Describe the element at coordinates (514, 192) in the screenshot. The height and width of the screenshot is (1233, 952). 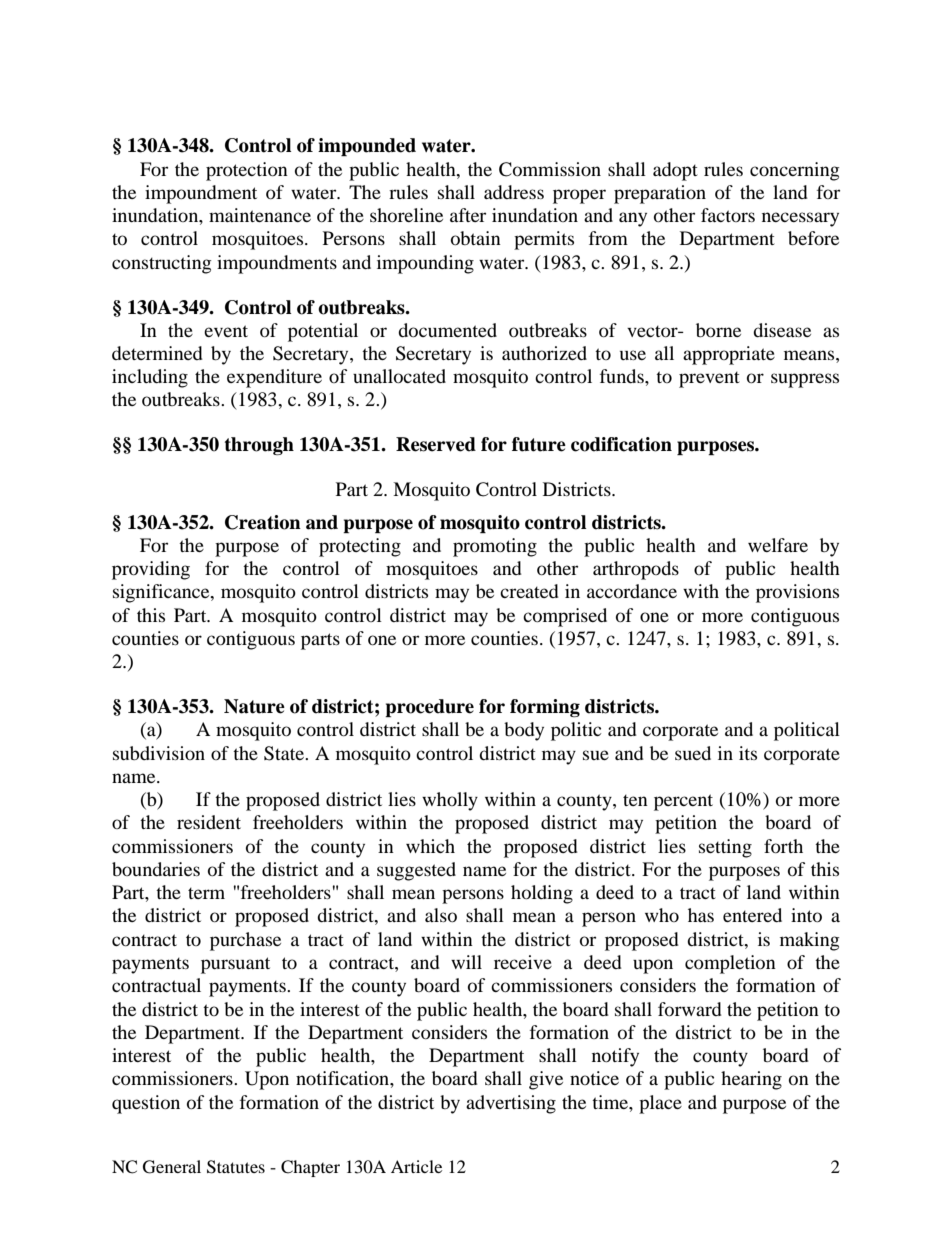
I see `address` at that location.
